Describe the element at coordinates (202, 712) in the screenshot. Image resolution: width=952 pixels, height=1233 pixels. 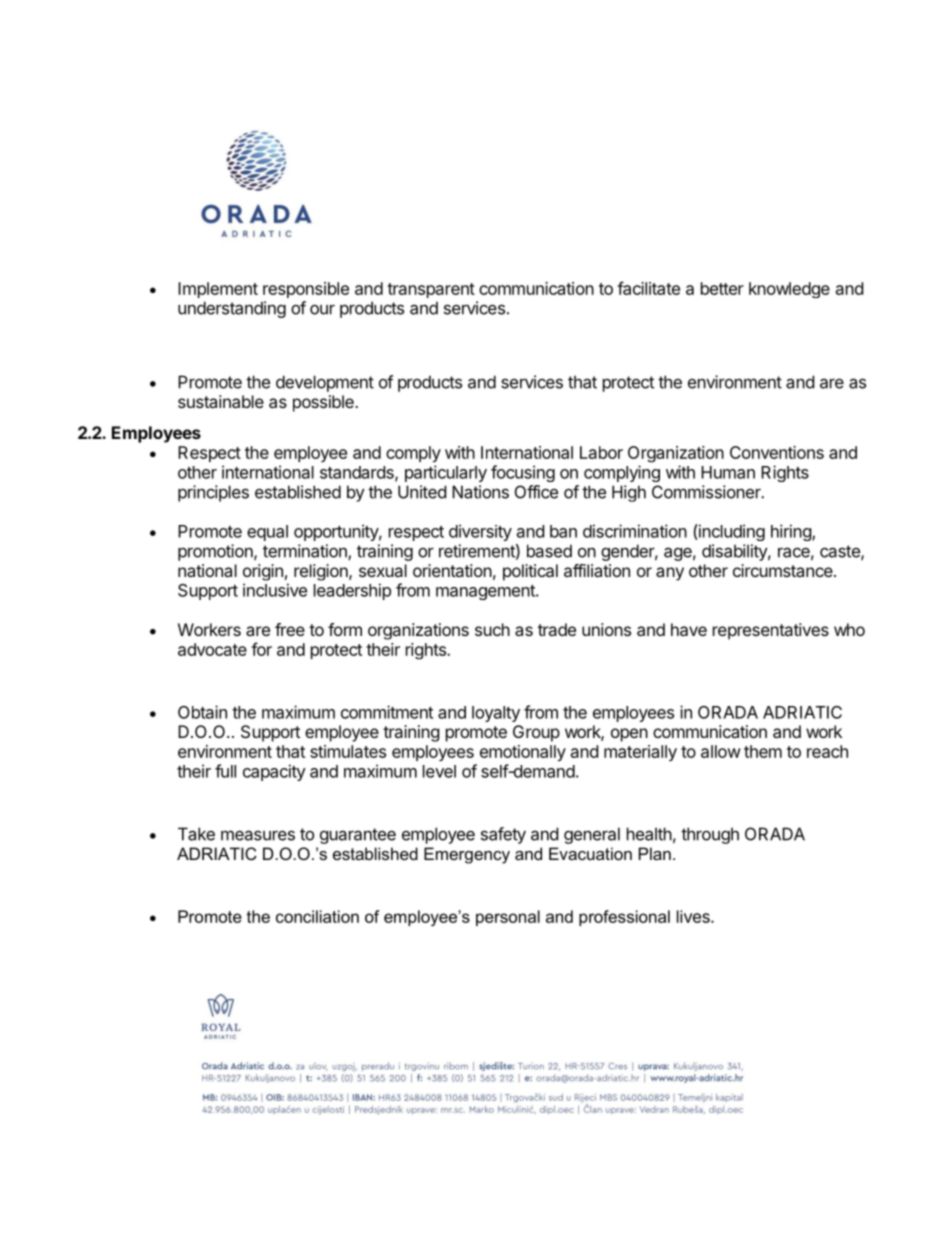
I see `Obtain` at that location.
